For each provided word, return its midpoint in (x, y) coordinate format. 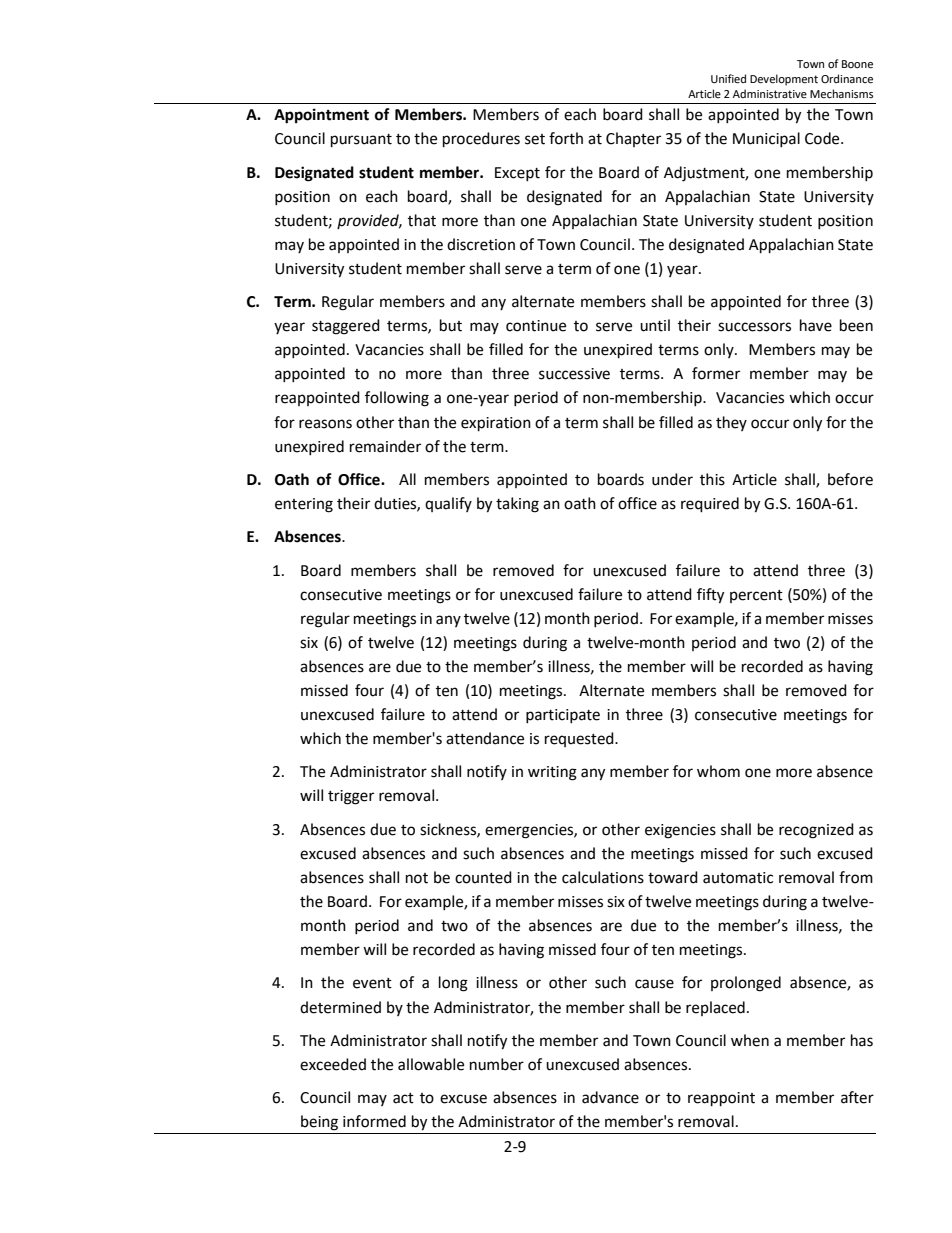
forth (566, 138)
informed (374, 1121)
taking (517, 505)
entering (304, 505)
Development (784, 80)
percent (756, 596)
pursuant (361, 141)
